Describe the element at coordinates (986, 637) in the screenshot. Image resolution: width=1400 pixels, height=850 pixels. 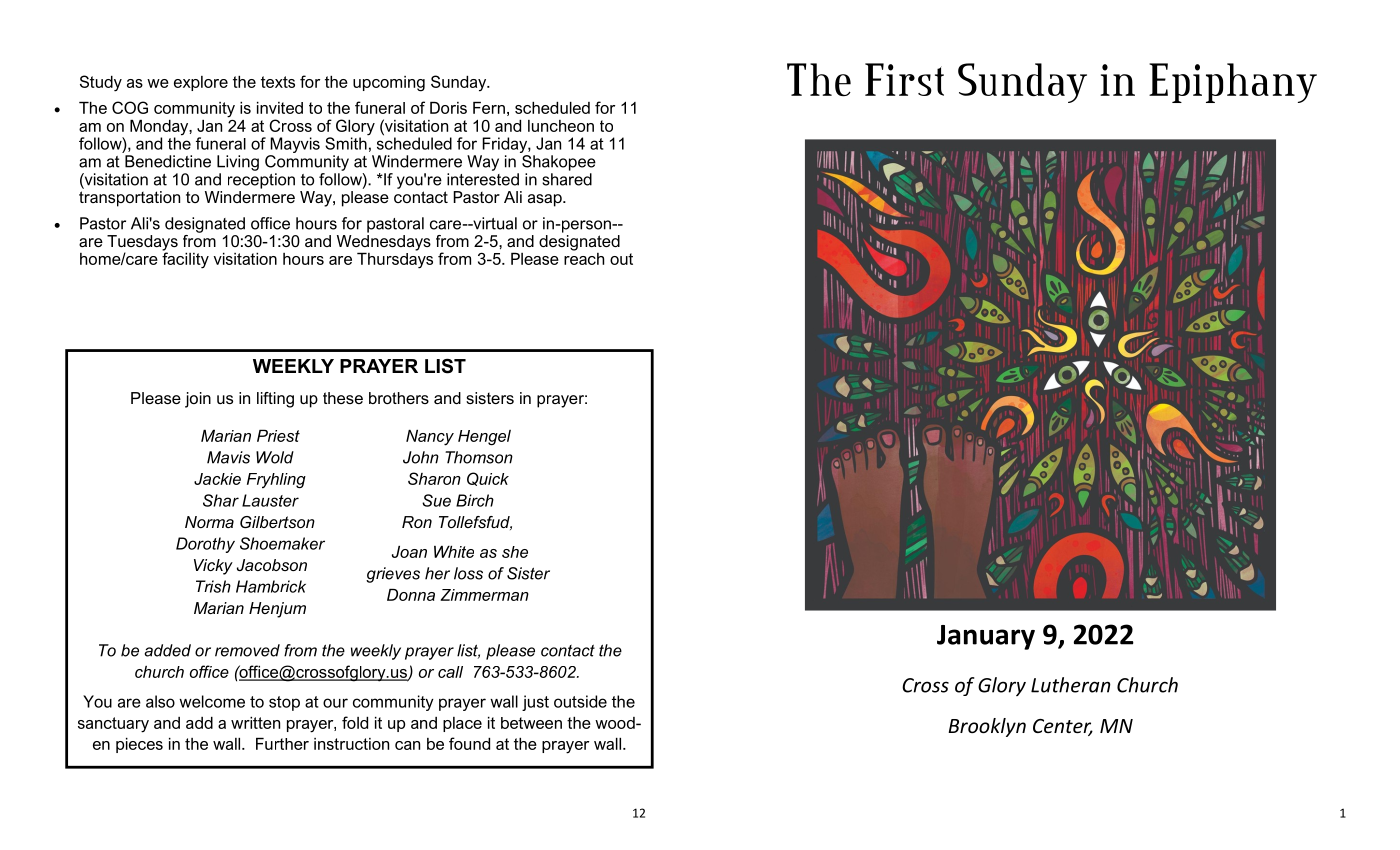
I see `January` at that location.
